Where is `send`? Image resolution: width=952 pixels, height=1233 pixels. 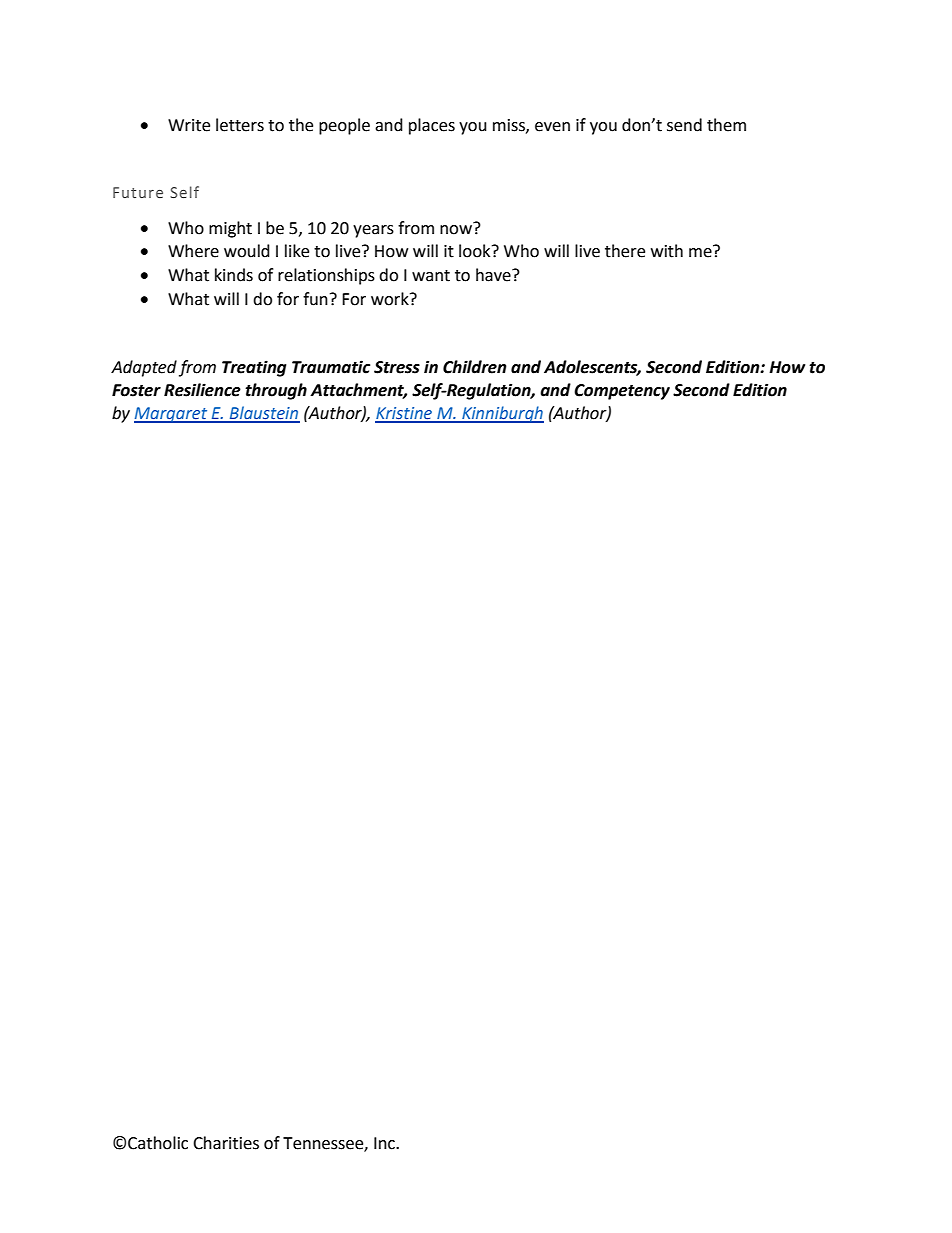 send is located at coordinates (684, 125).
